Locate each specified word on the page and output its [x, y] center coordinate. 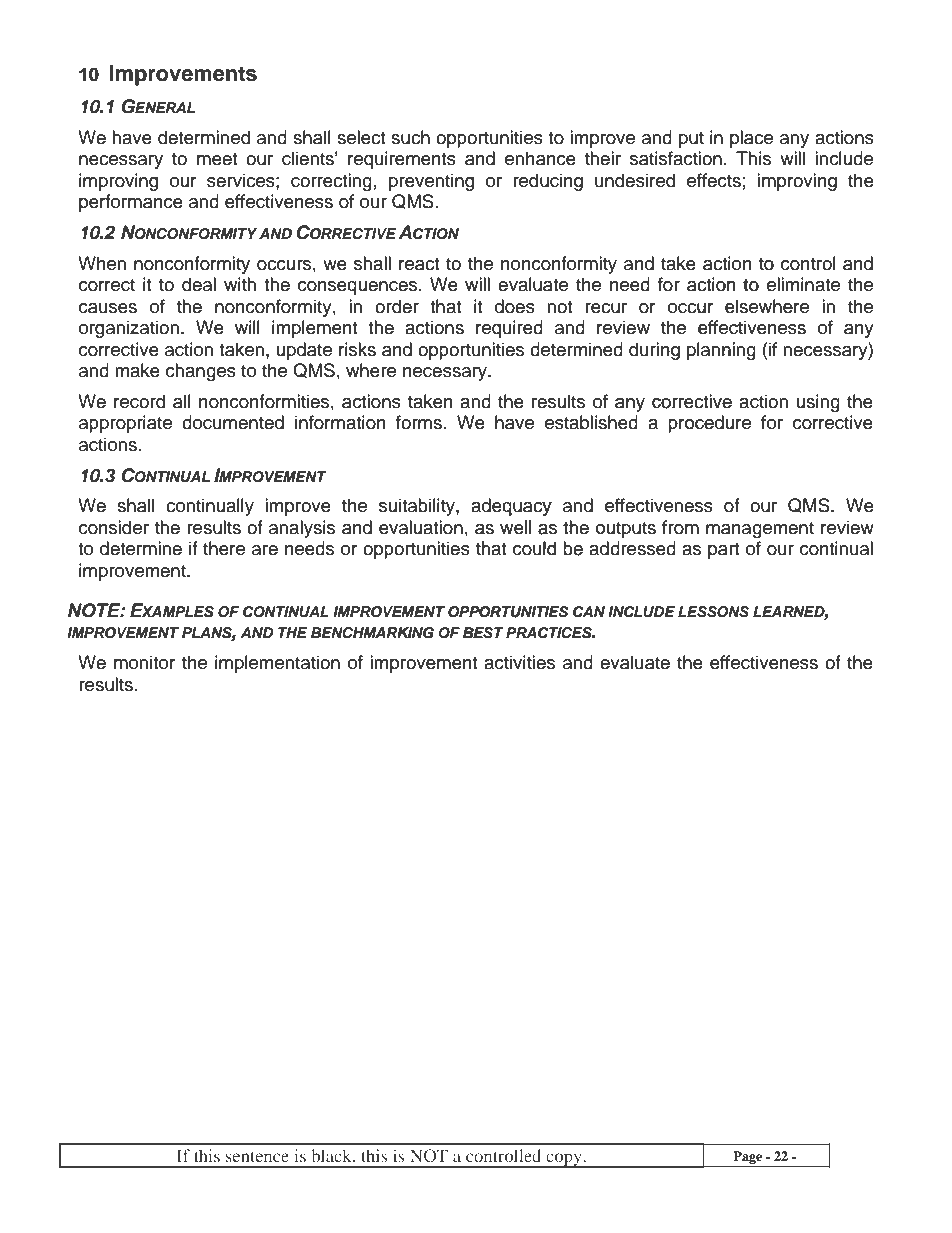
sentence [257, 1156]
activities [519, 662]
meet [217, 159]
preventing [431, 182]
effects [714, 180]
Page [747, 1157]
